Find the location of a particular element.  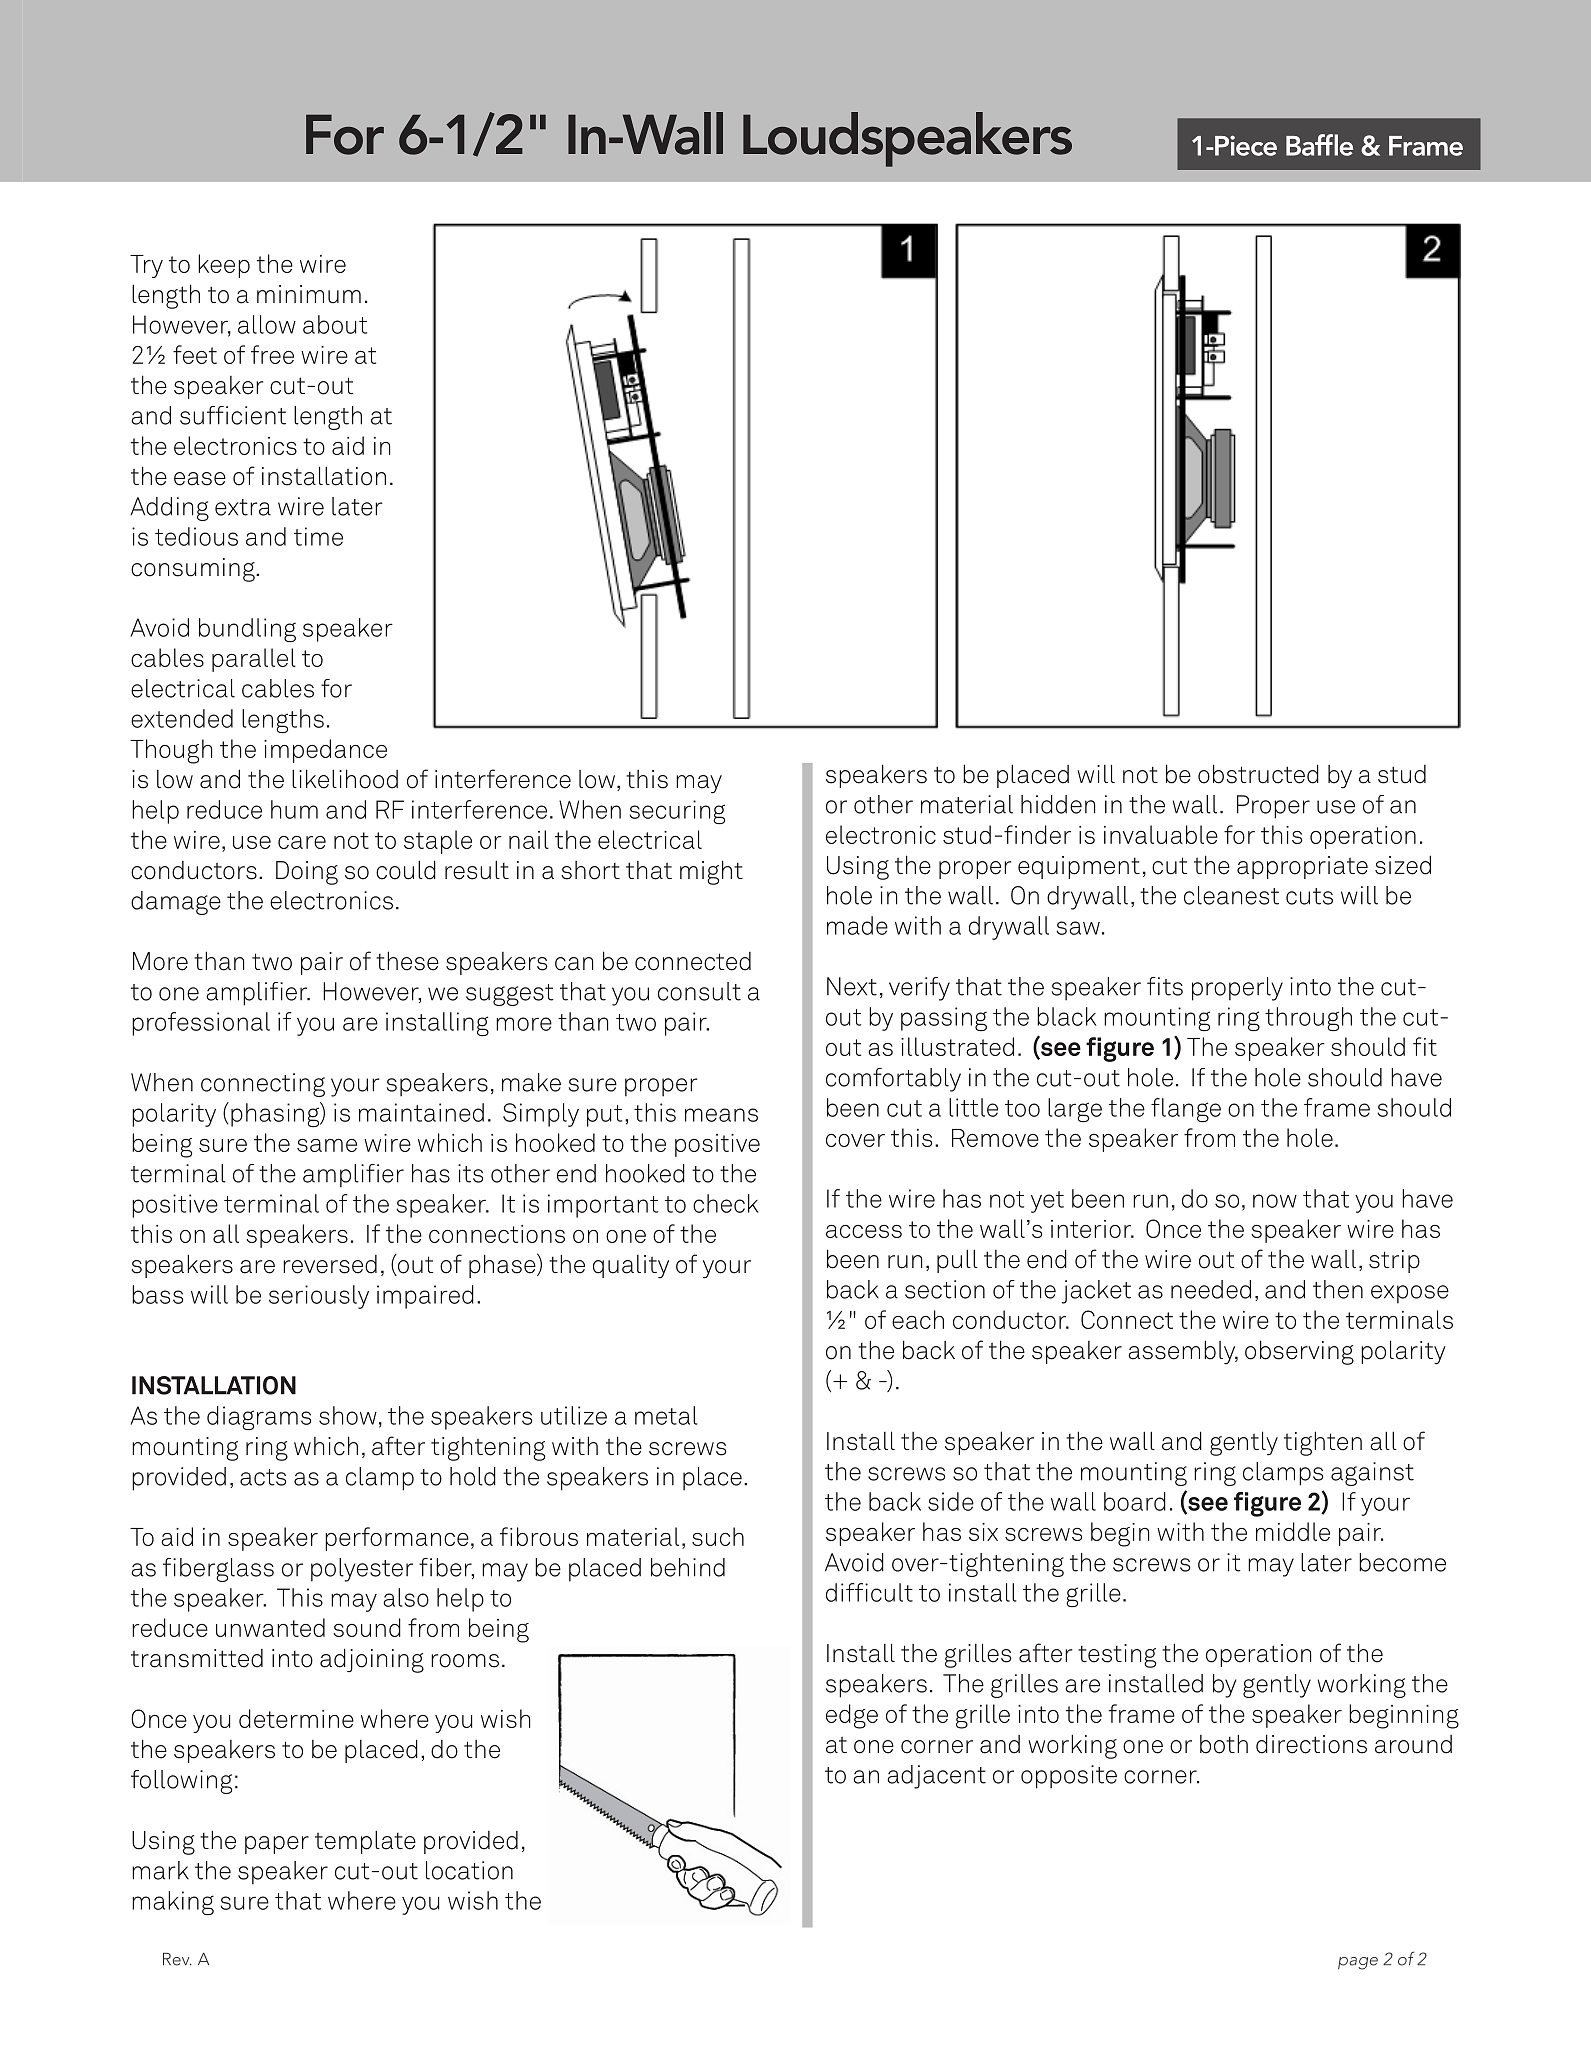

might is located at coordinates (711, 872).
